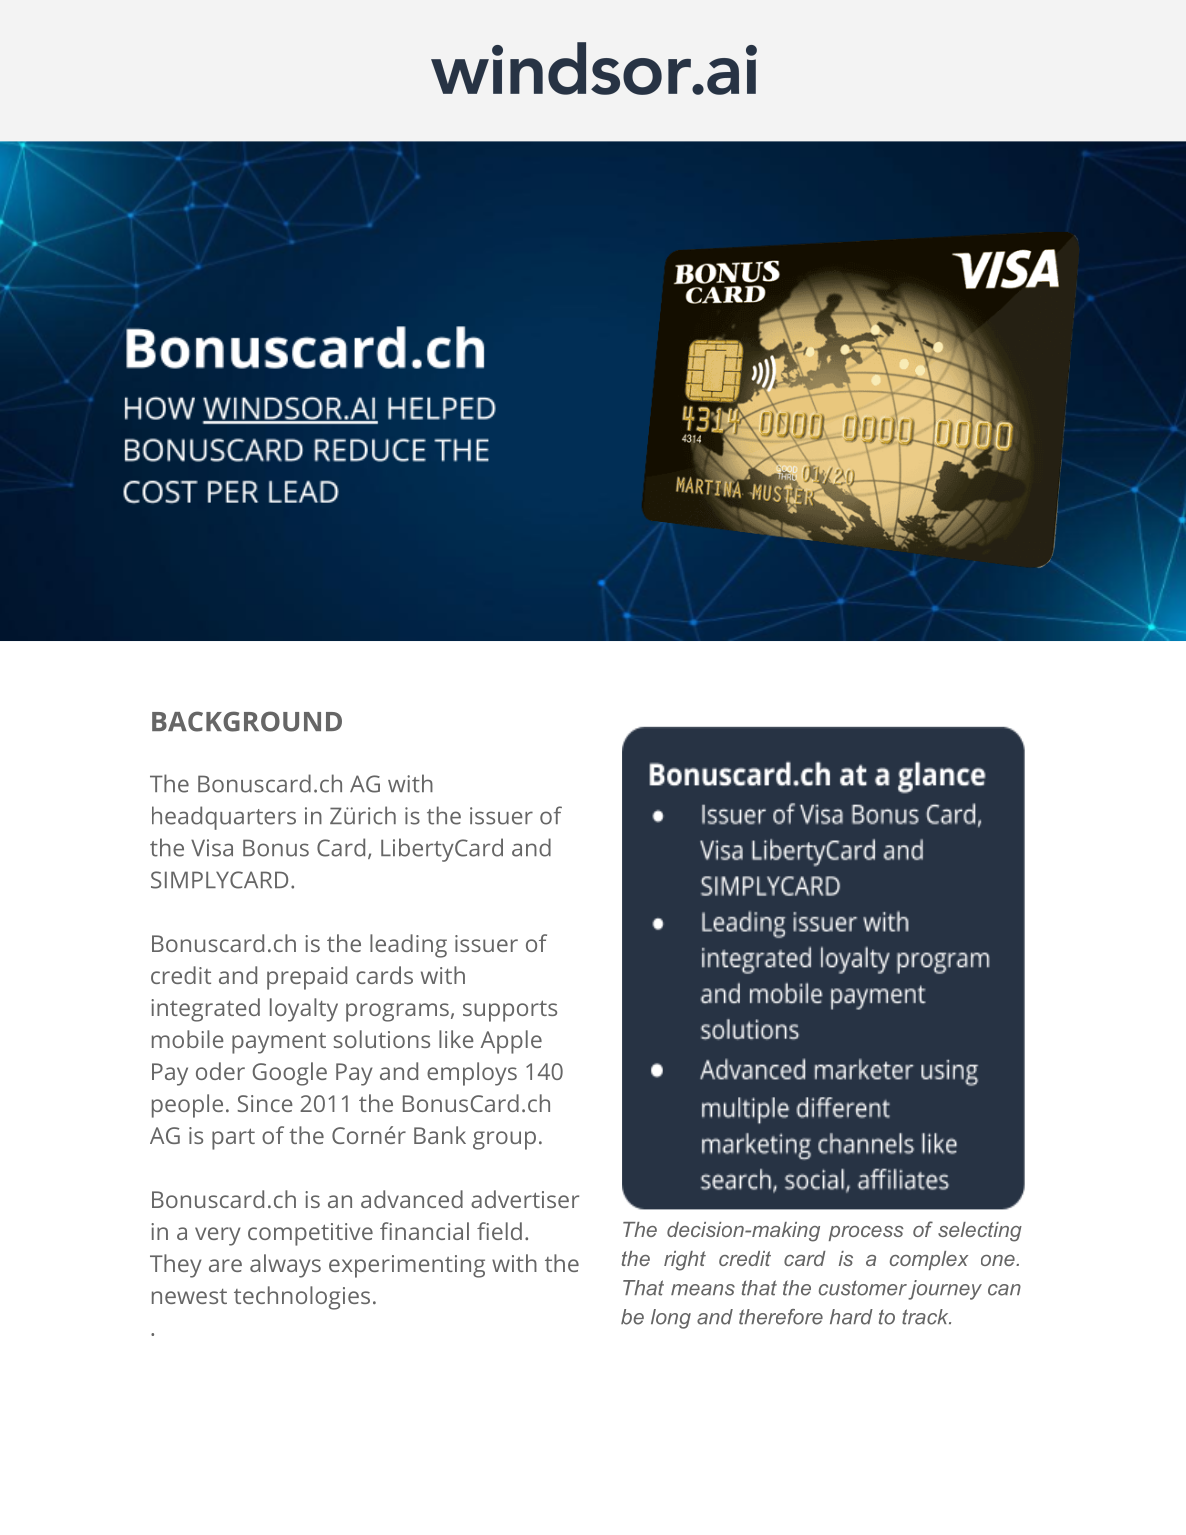  What do you see at coordinates (212, 848) in the screenshot?
I see `Visa` at bounding box center [212, 848].
